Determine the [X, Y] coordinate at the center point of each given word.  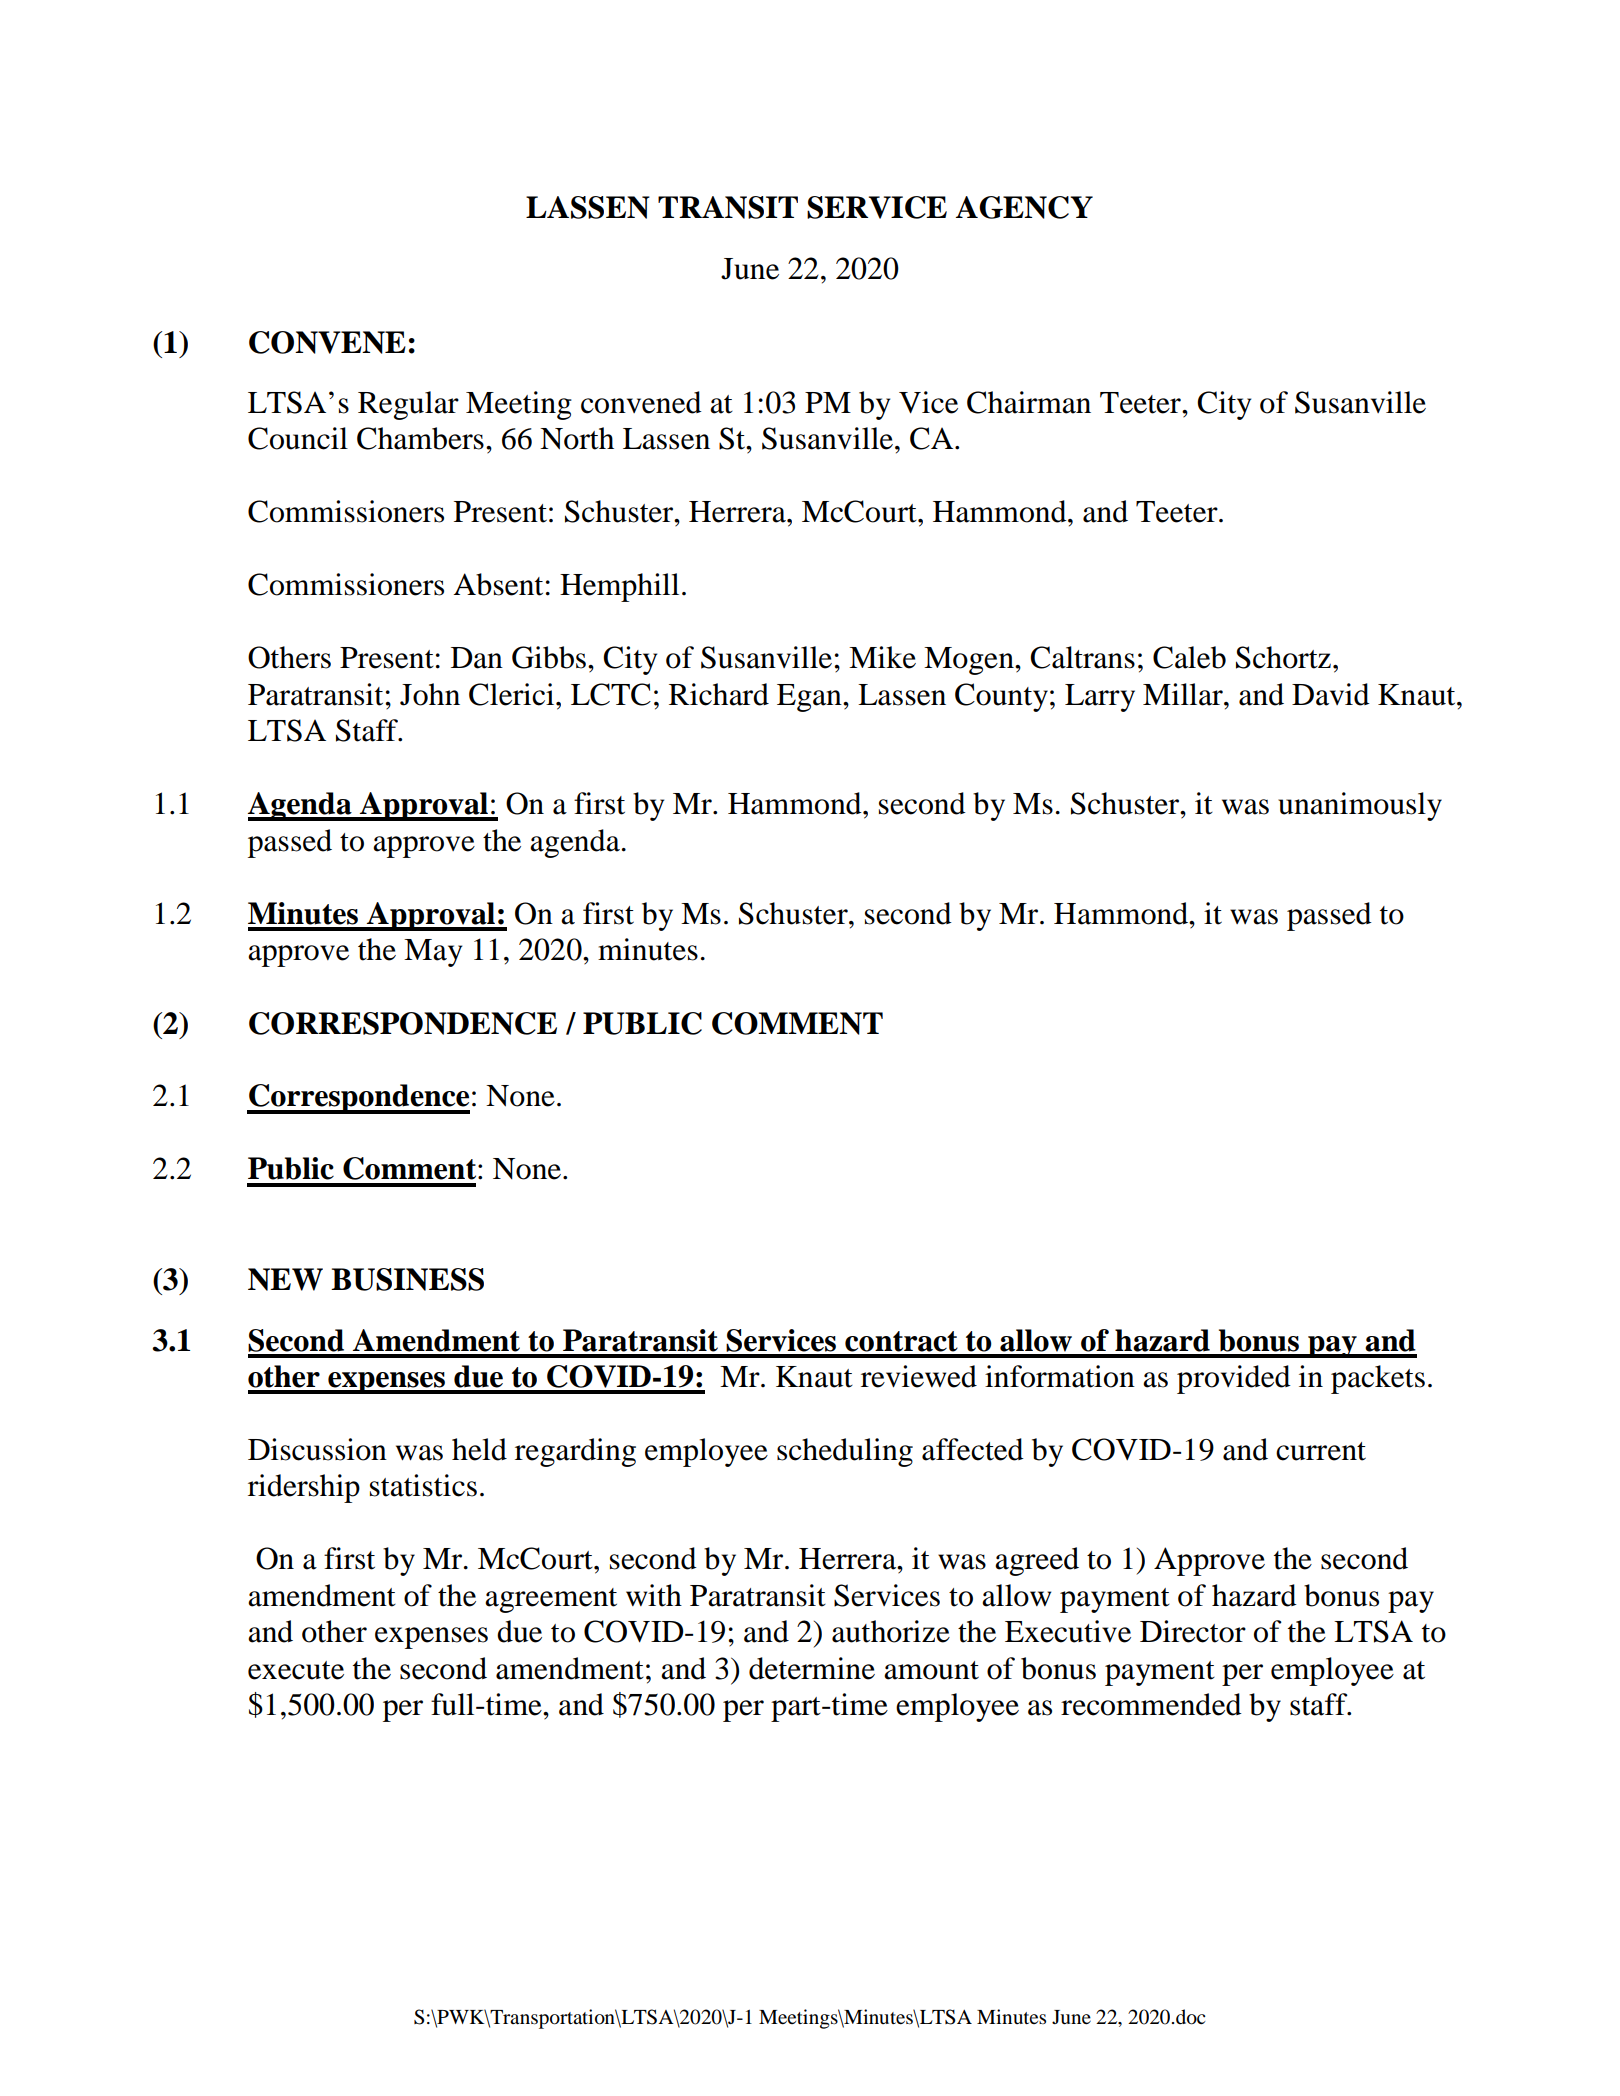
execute [296, 1670]
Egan [810, 698]
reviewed [919, 1376]
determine [812, 1668]
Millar [1184, 694]
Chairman [1029, 402]
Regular [408, 405]
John [430, 694]
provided [1234, 1379]
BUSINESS [407, 1279]
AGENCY [1024, 207]
